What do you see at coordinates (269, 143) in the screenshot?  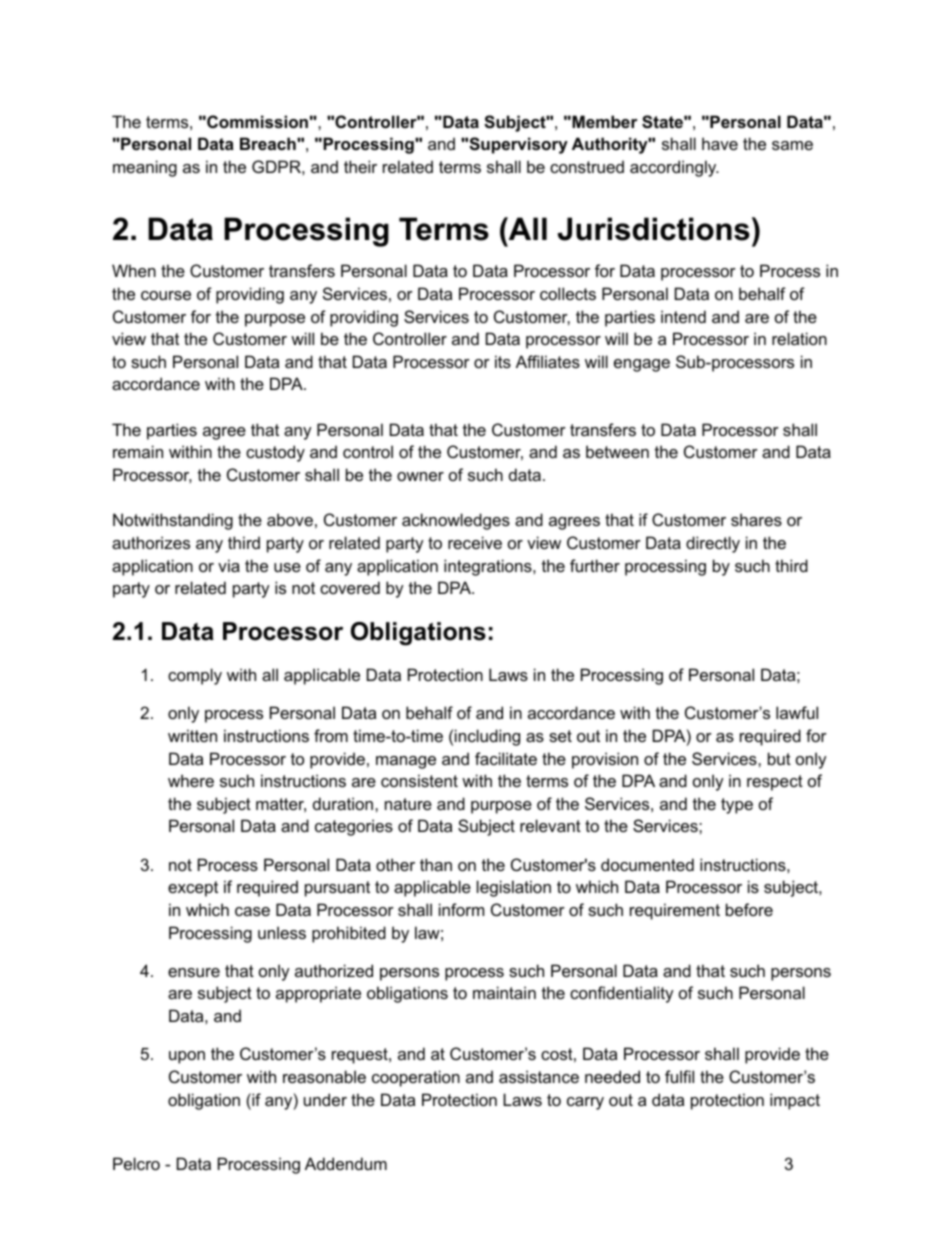 I see `Breach` at bounding box center [269, 143].
